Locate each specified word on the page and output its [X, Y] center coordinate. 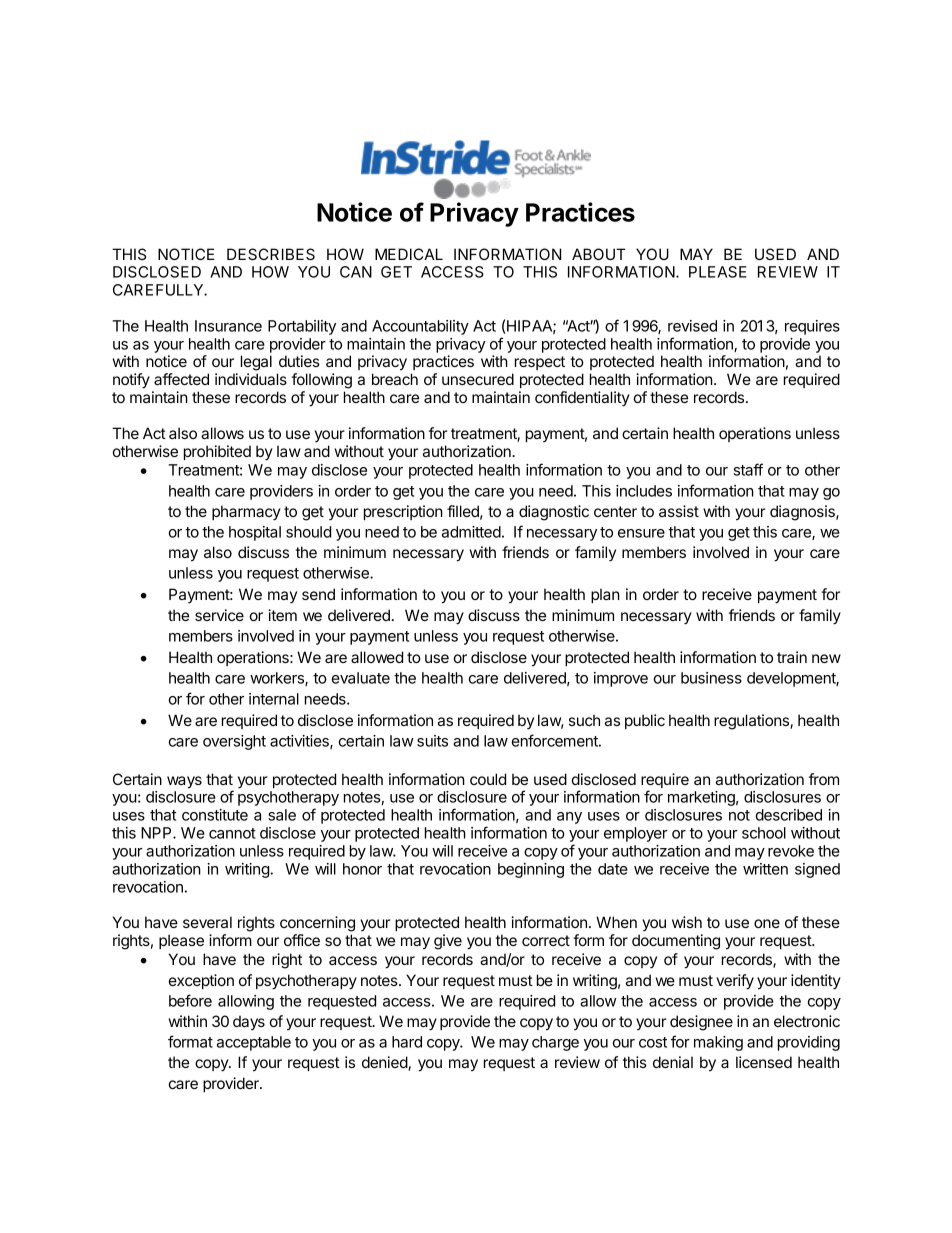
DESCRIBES [271, 254]
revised [692, 326]
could [488, 779]
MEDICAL [409, 254]
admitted [471, 532]
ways [184, 782]
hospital [255, 533]
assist [679, 511]
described [789, 815]
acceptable [254, 1043]
